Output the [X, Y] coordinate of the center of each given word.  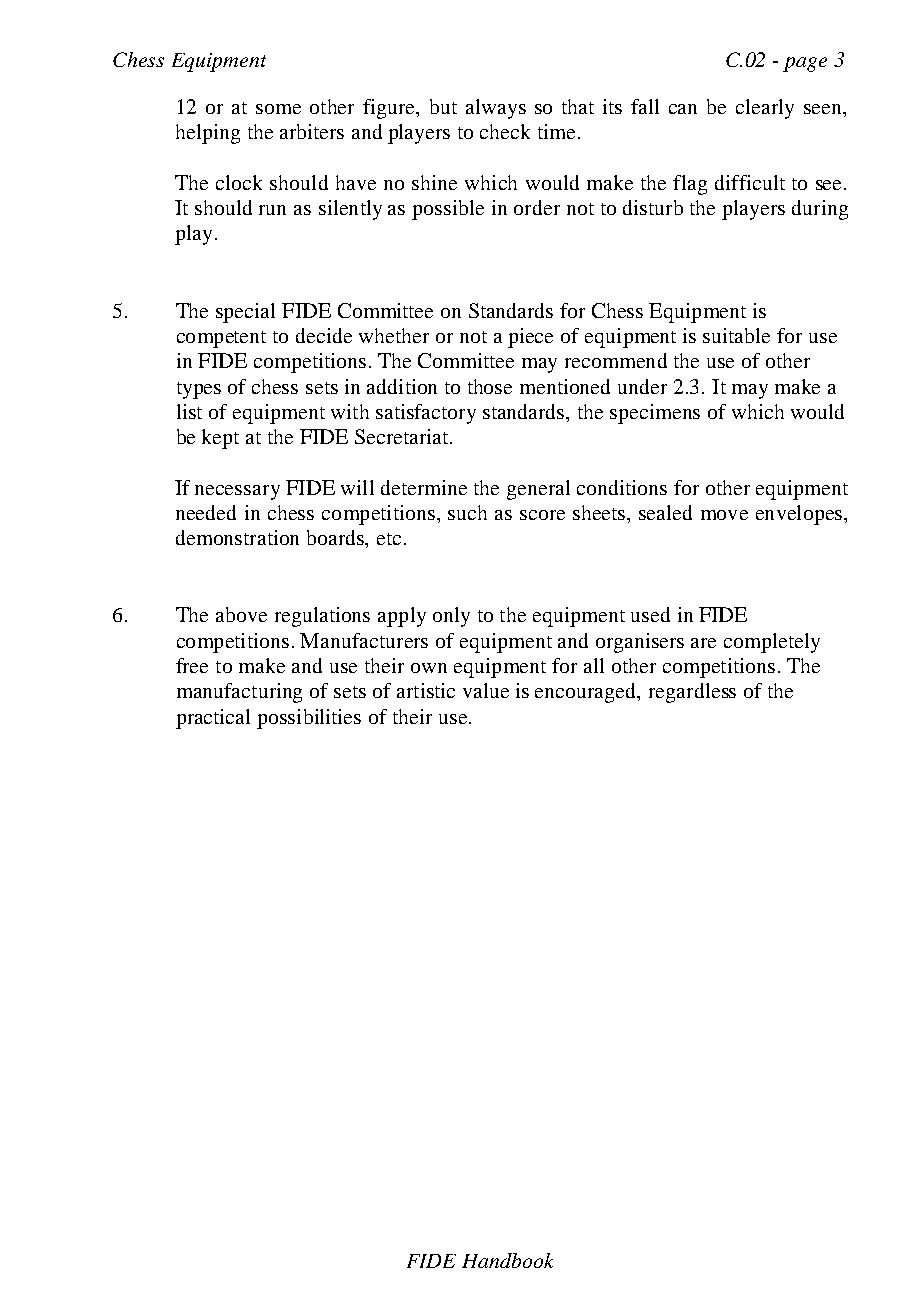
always [496, 109]
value [486, 690]
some [278, 109]
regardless [692, 693]
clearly [765, 109]
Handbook [507, 1260]
